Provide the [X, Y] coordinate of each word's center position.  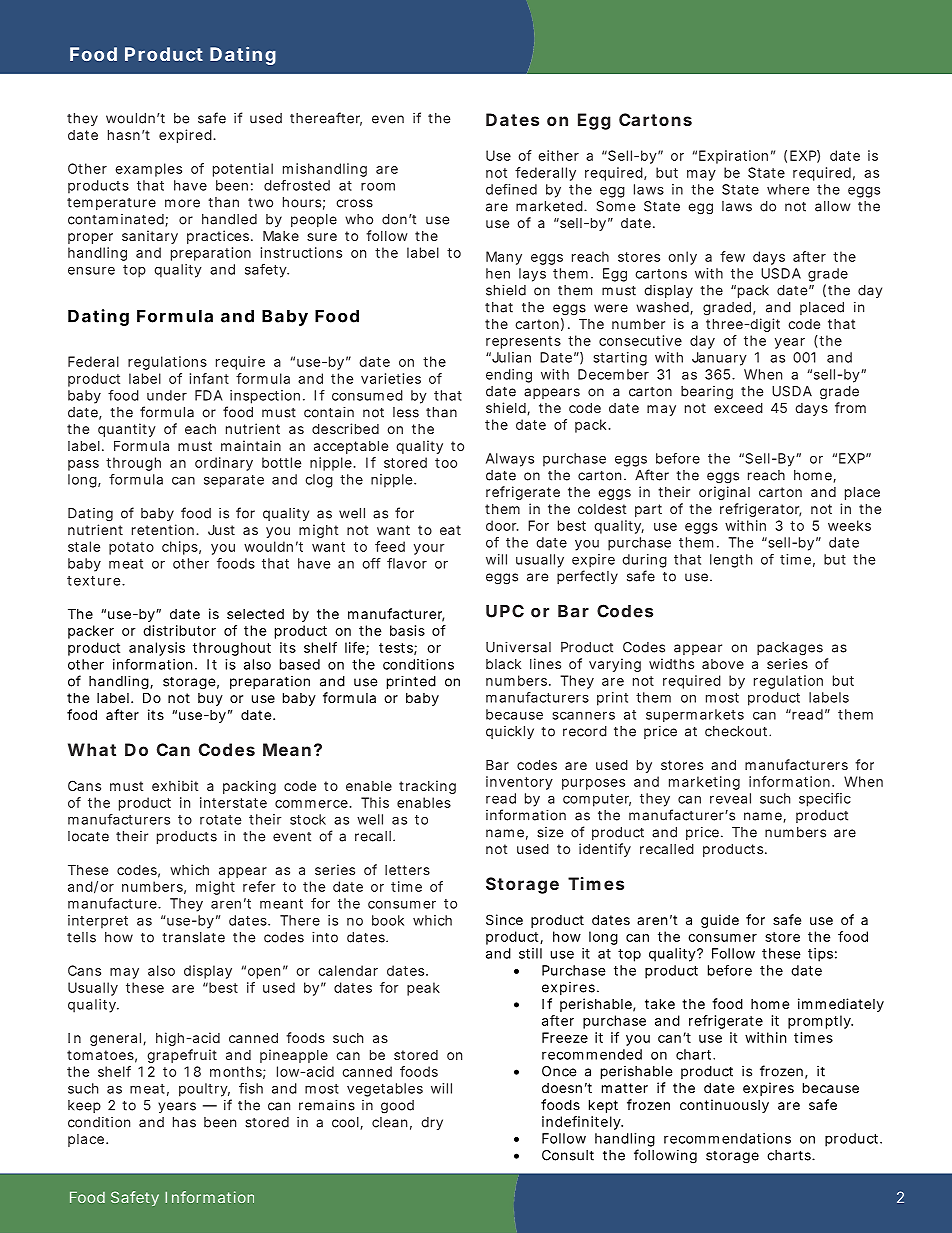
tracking [427, 787]
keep [84, 1106]
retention [164, 529]
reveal [730, 798]
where [788, 189]
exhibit [175, 785]
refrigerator [760, 510]
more [182, 203]
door [502, 525]
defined [511, 189]
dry [432, 1123]
